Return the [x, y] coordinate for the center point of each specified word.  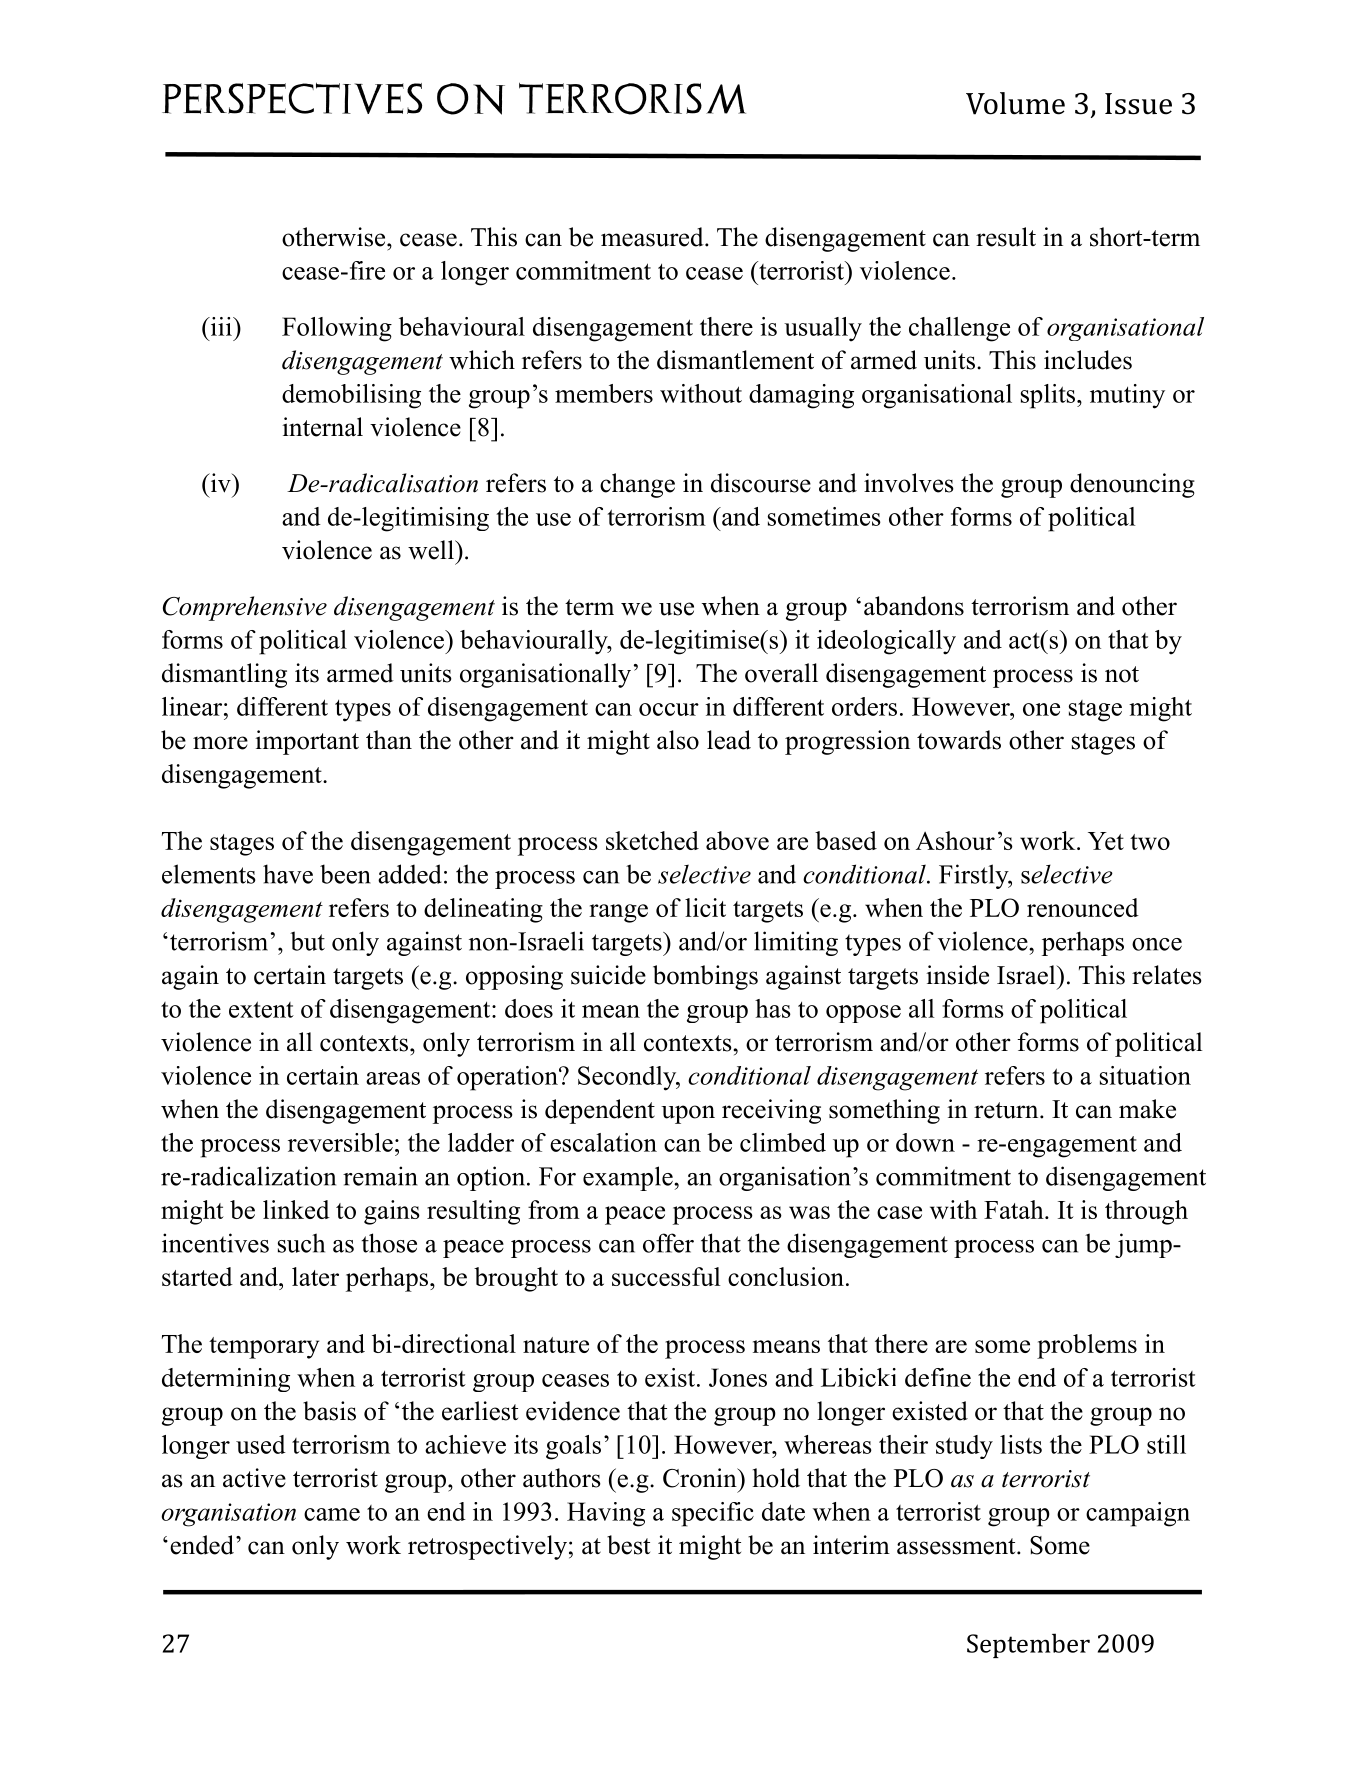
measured [653, 237]
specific [713, 1514]
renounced [1083, 907]
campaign [1138, 1514]
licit [705, 907]
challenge [959, 329]
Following [337, 329]
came [332, 1514]
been [345, 874]
